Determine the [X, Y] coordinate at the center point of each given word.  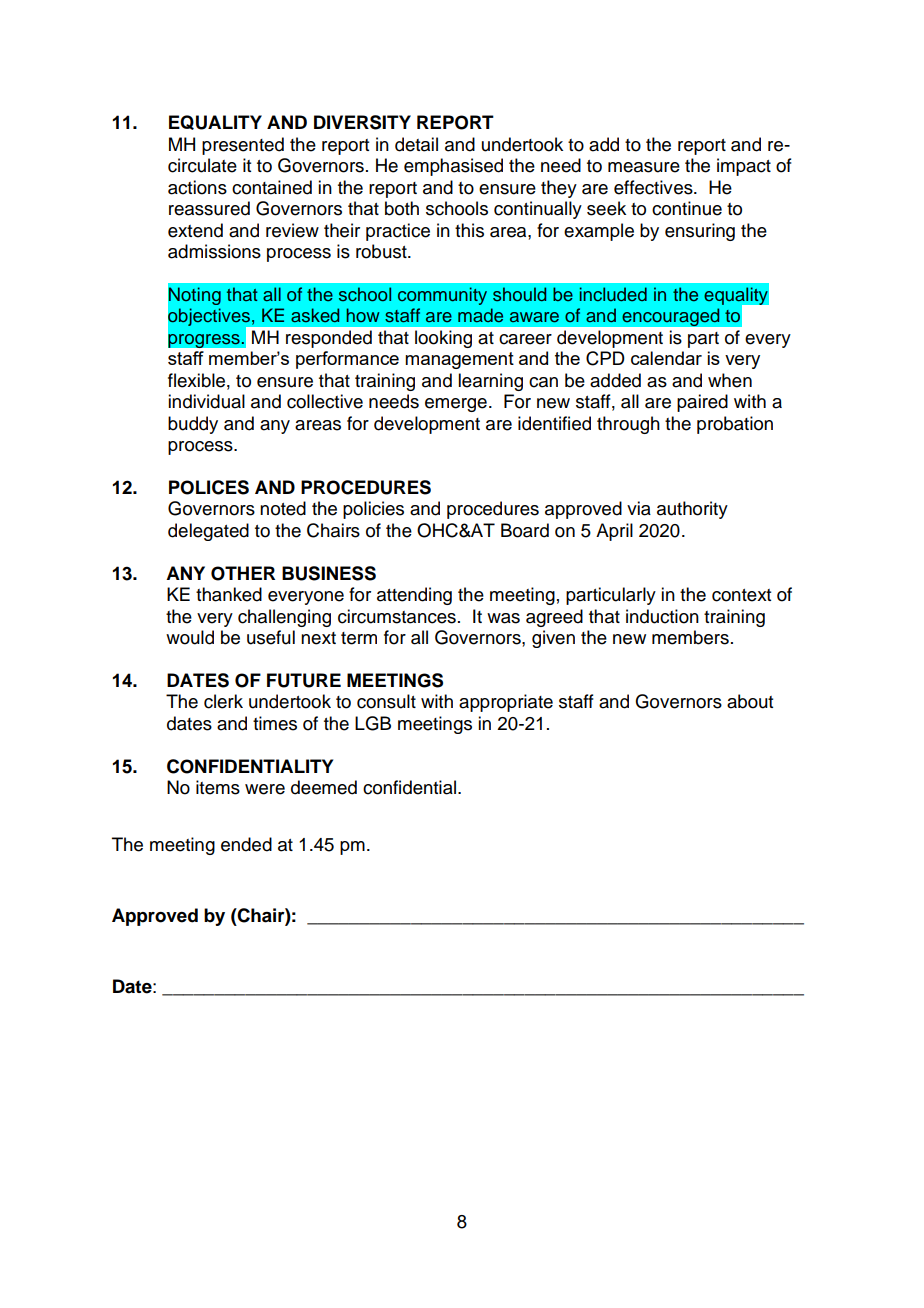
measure [644, 167]
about [750, 701]
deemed [324, 787]
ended [246, 844]
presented [243, 146]
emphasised [453, 167]
